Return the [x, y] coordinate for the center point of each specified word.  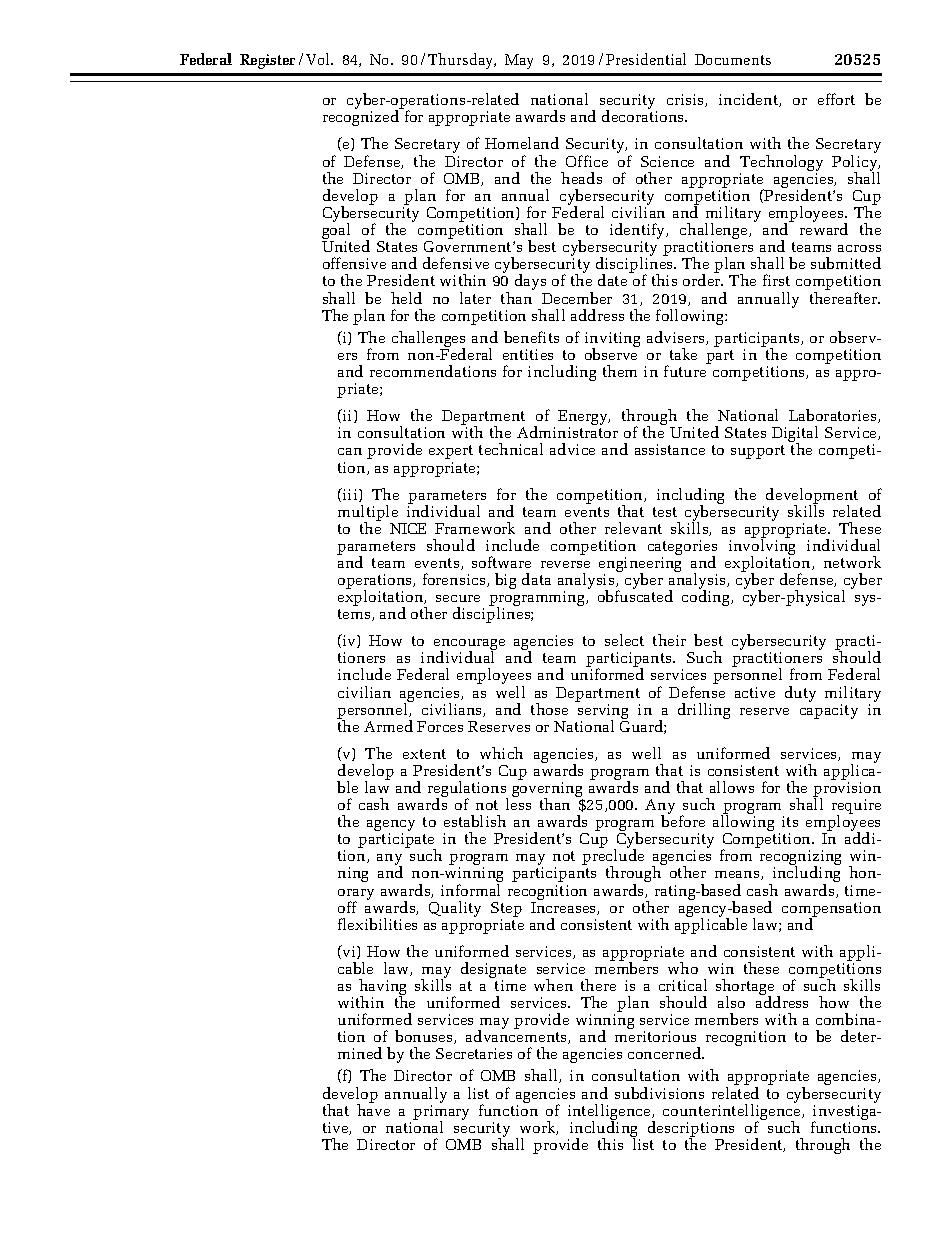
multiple [369, 514]
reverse [565, 564]
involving [762, 547]
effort [836, 99]
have [373, 1109]
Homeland [522, 143]
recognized [361, 118]
